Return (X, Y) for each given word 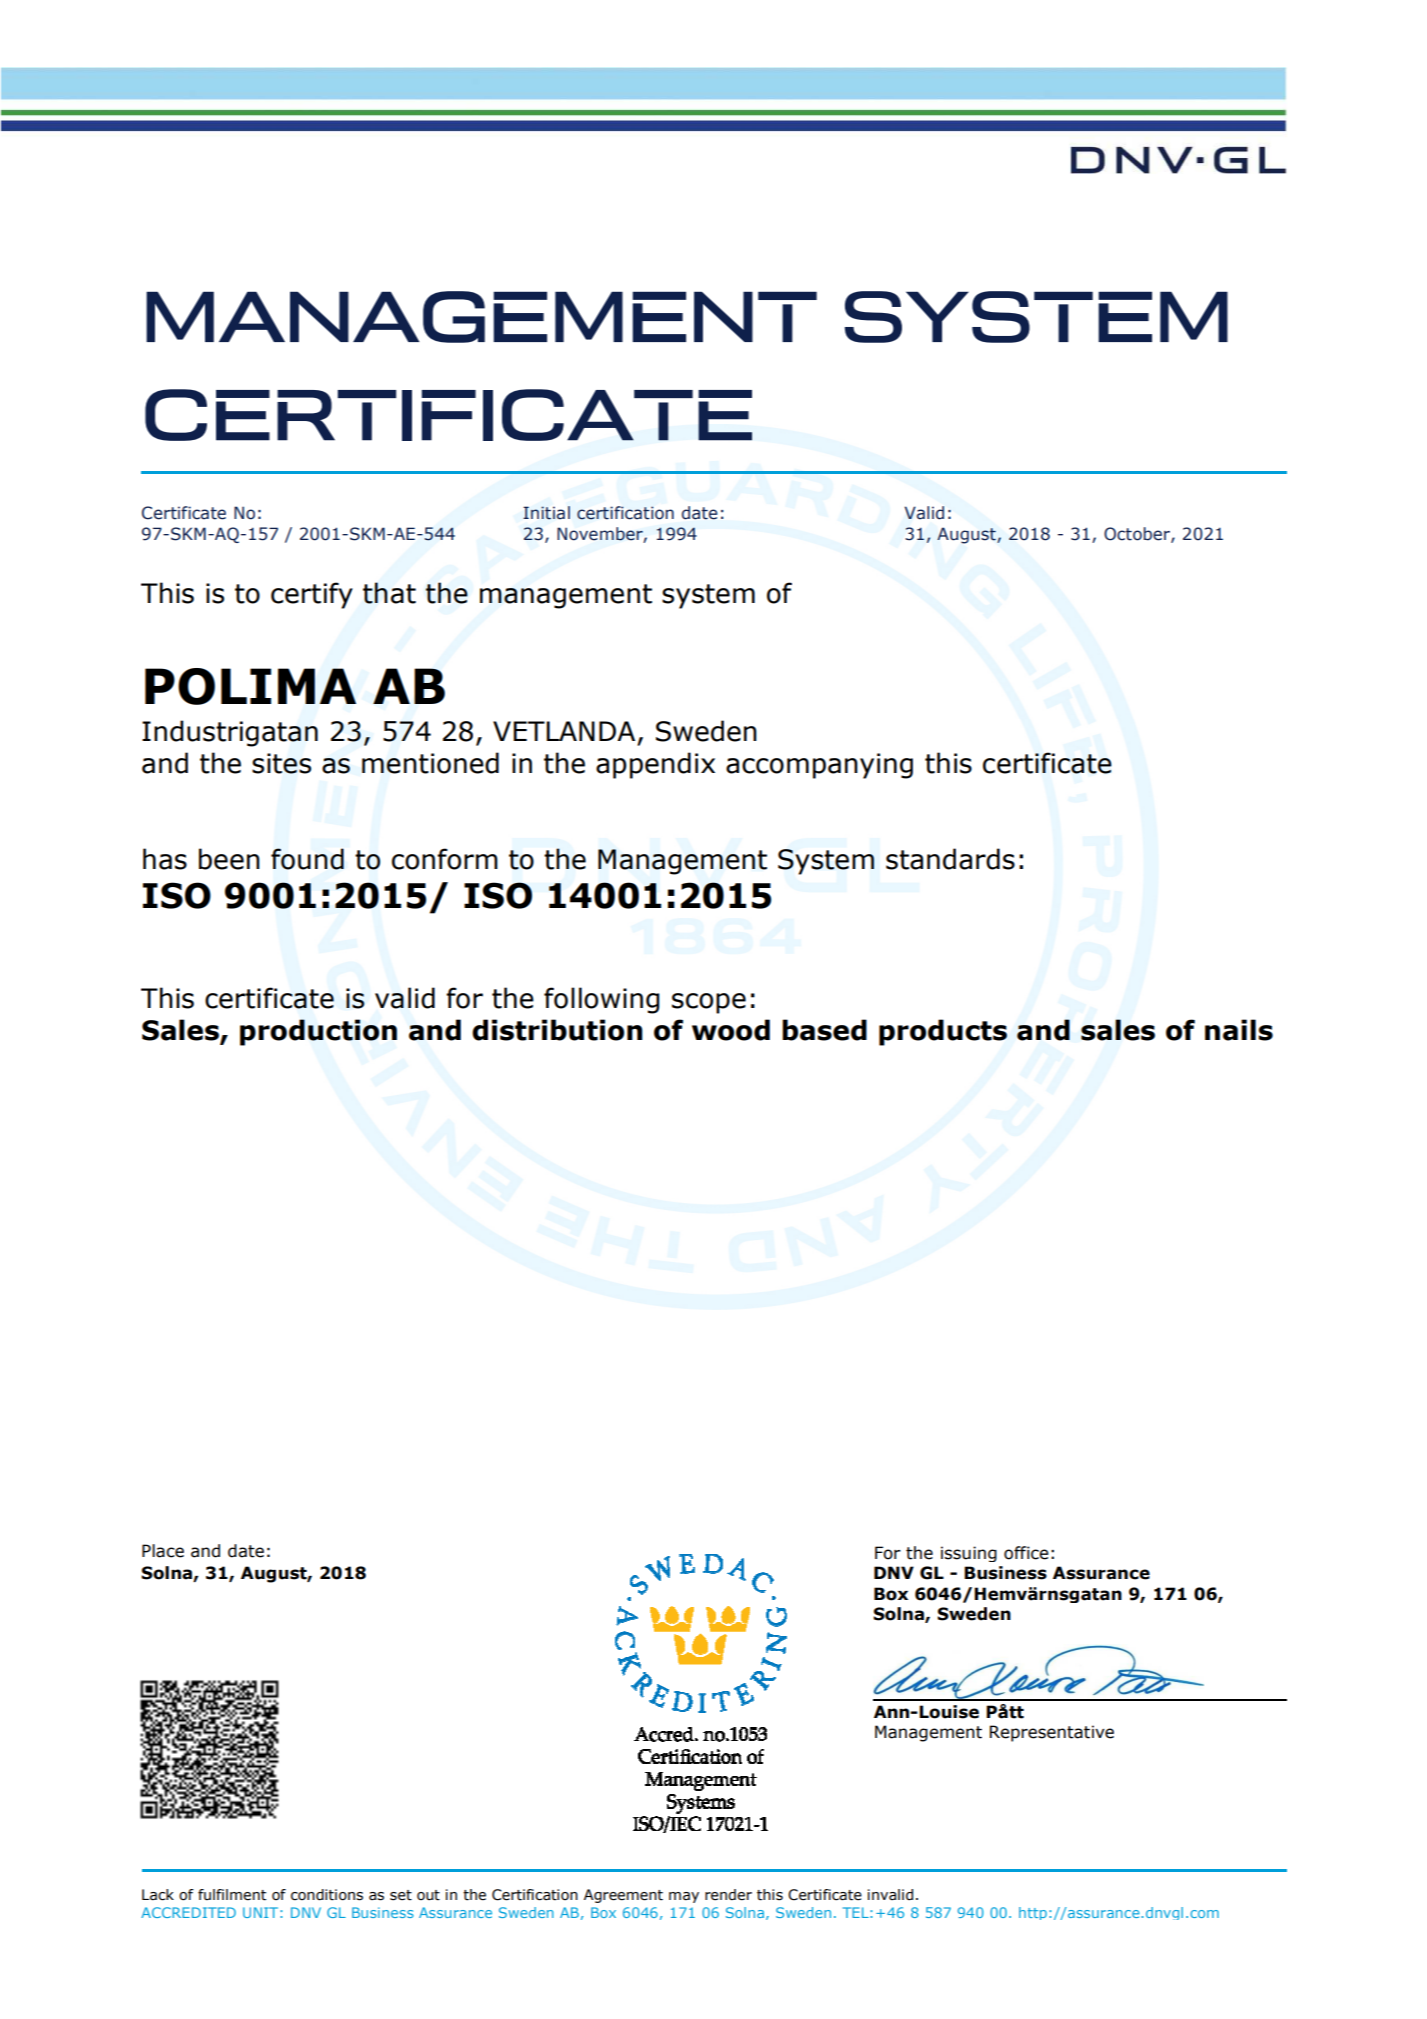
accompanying (819, 766)
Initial (546, 513)
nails (1239, 1030)
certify (312, 595)
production (318, 1032)
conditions (327, 1895)
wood (731, 1030)
